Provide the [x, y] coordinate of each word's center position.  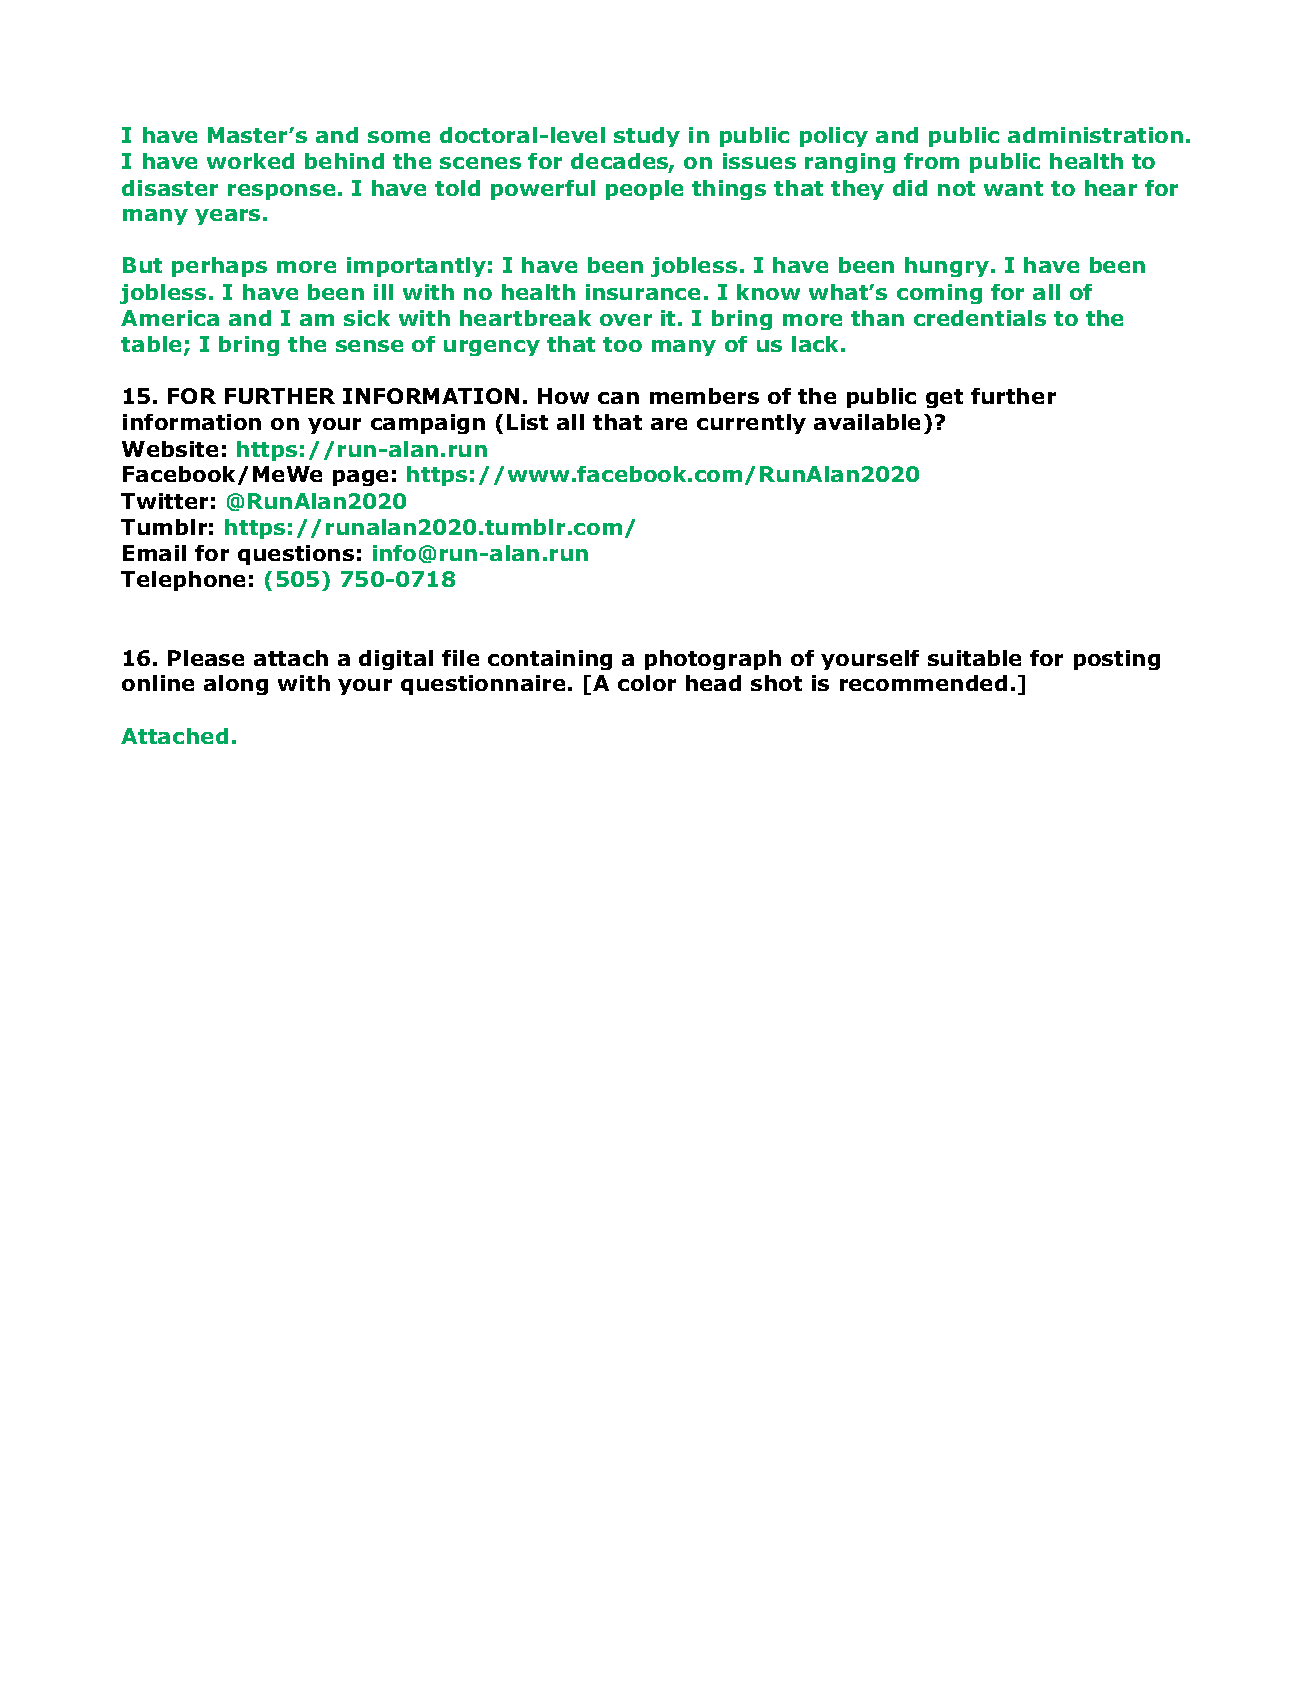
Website [170, 449]
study [647, 137]
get [944, 398]
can [618, 398]
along [236, 685]
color [647, 683]
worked [250, 161]
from [931, 161]
